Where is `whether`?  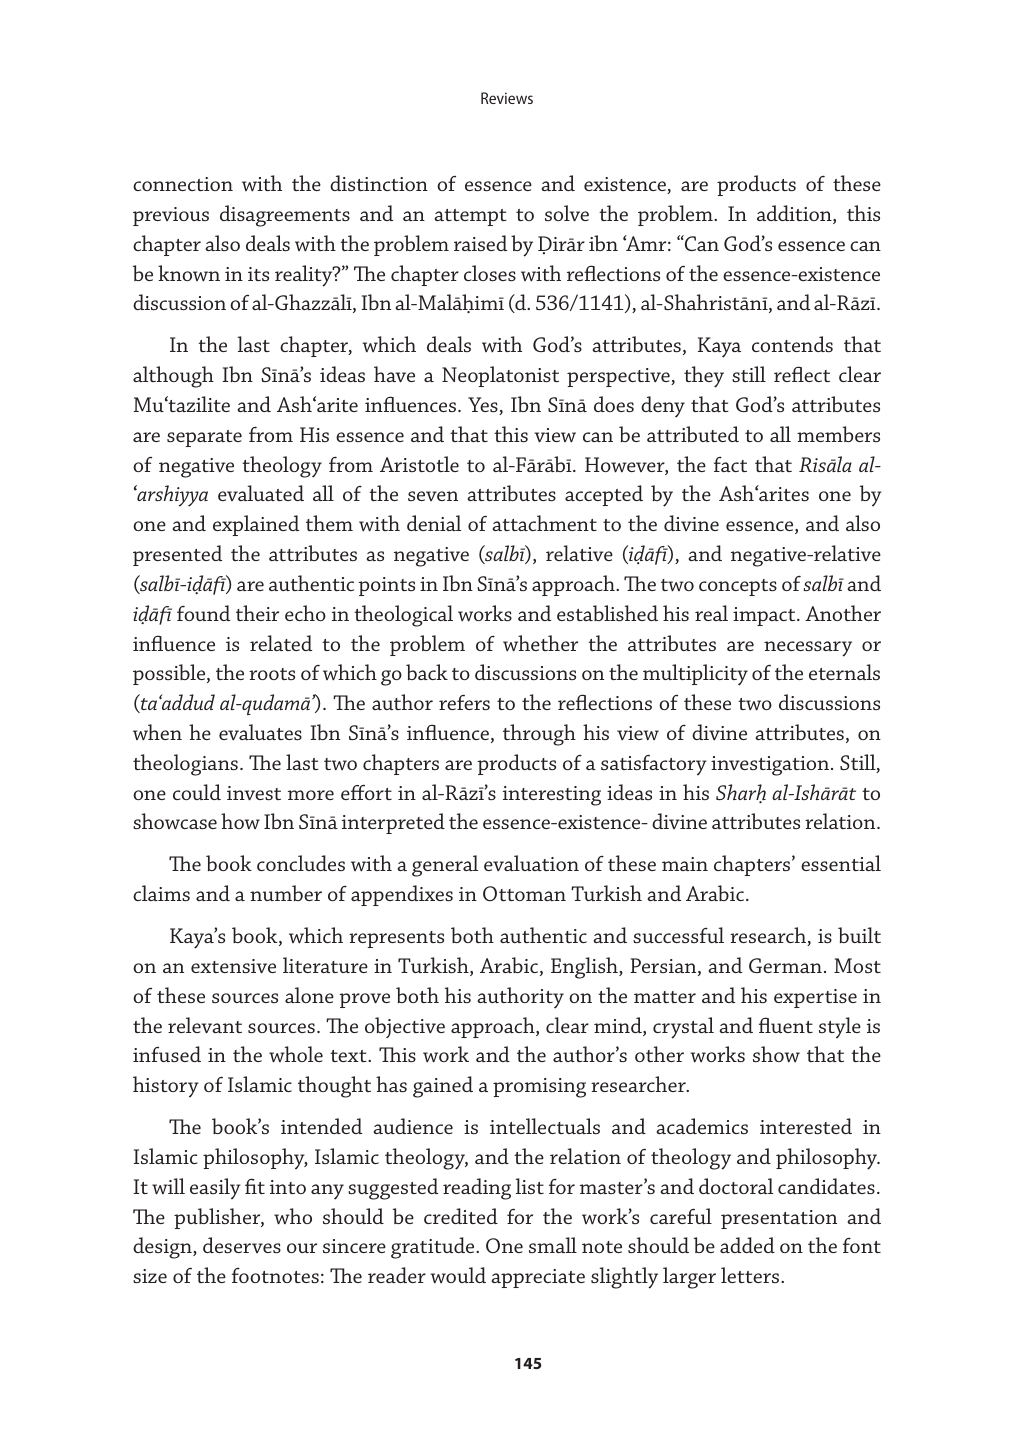 whether is located at coordinates (540, 643).
